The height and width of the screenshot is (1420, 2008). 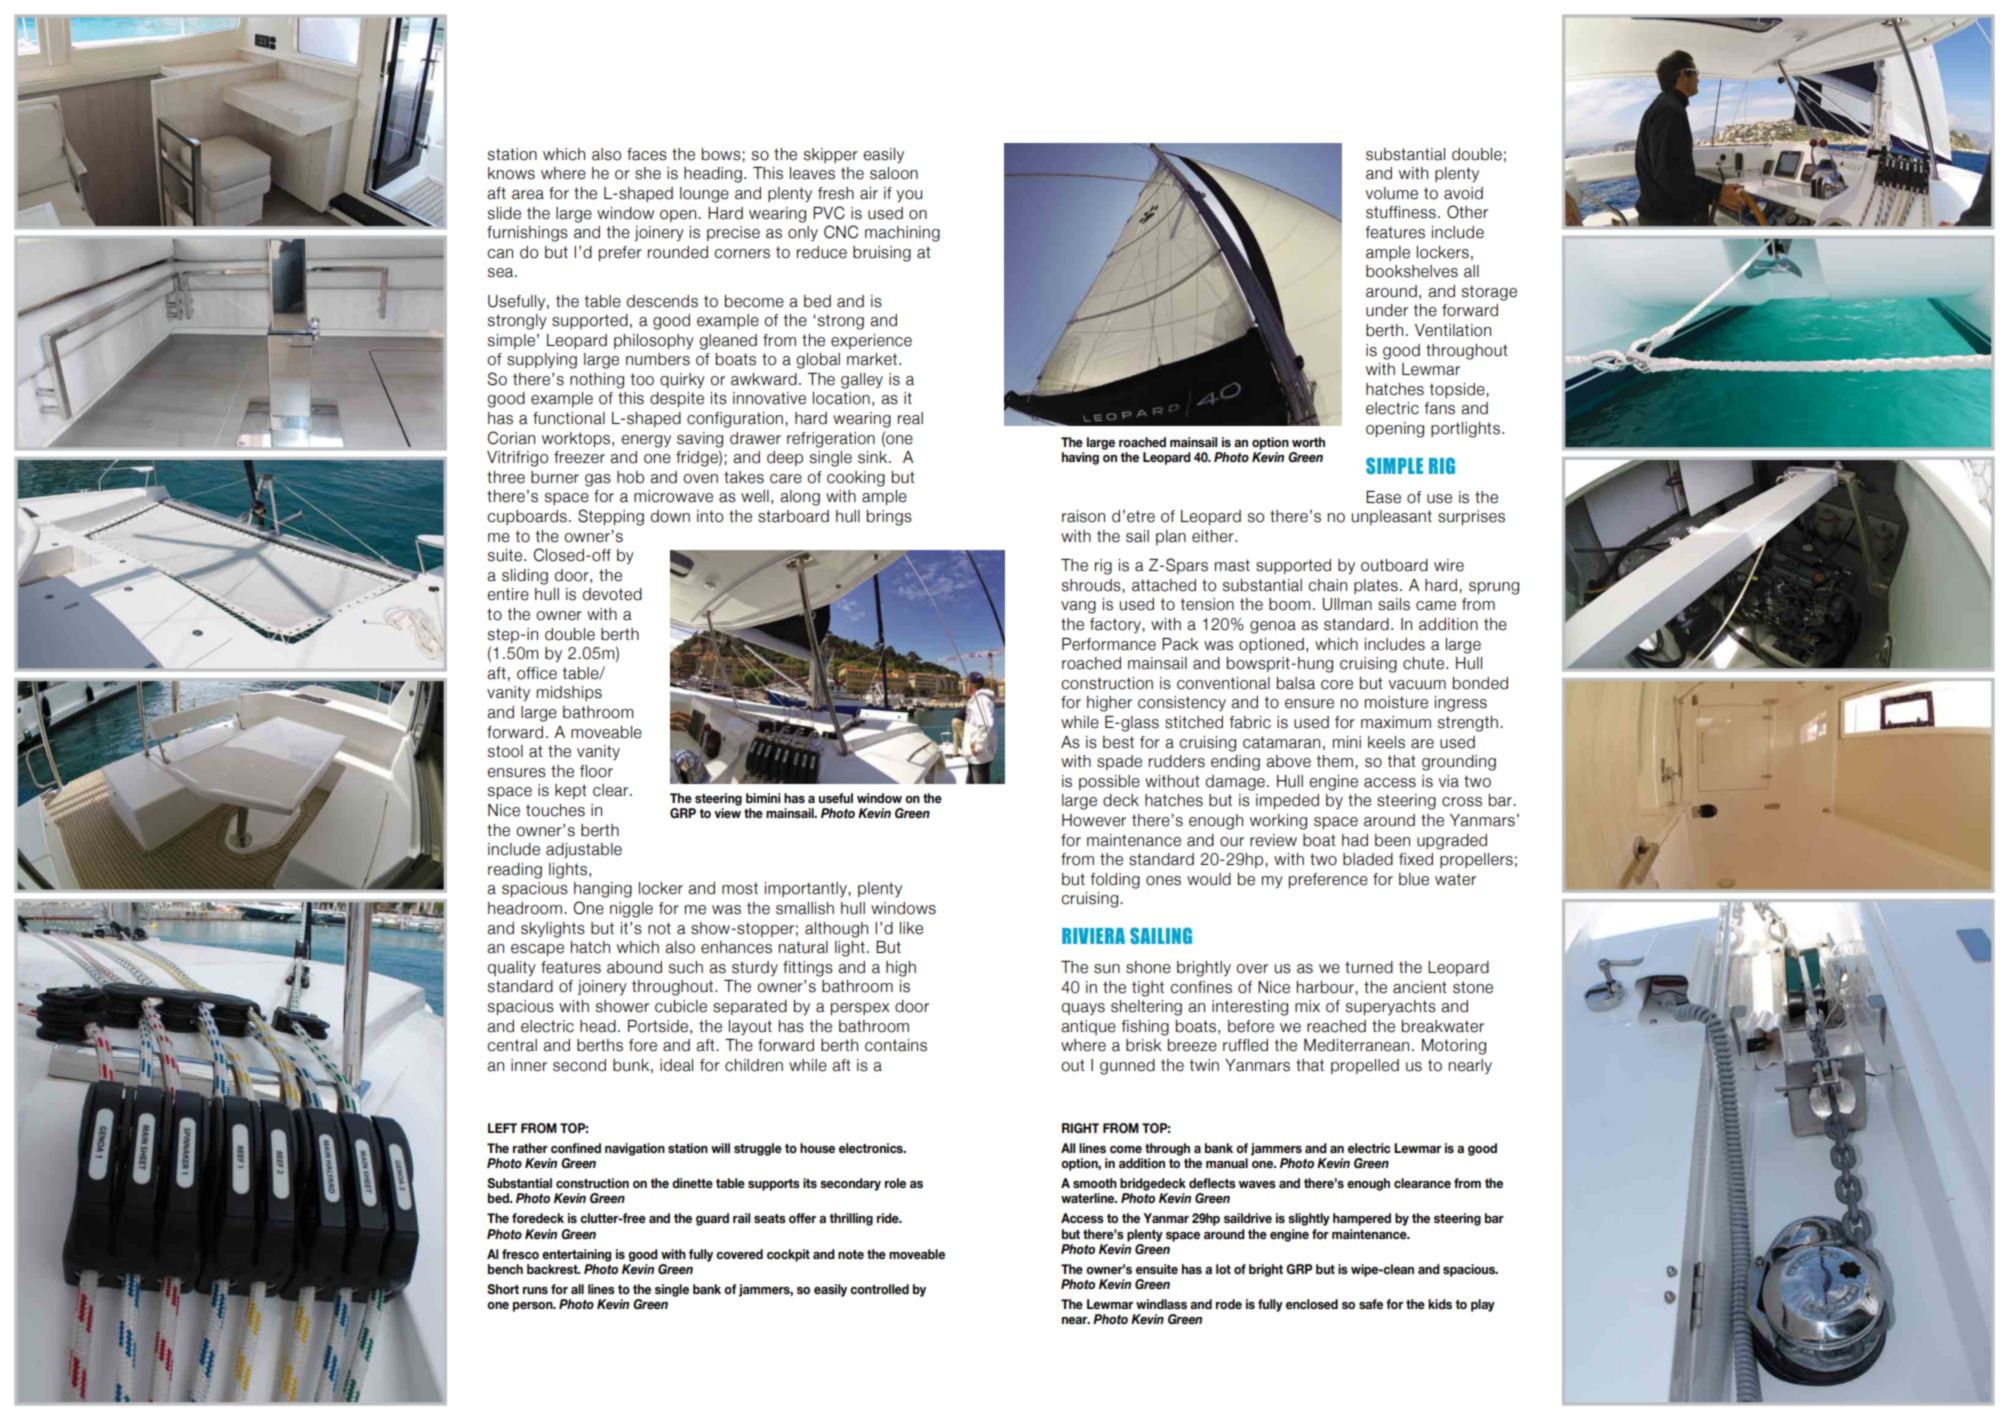 I want to click on faces, so click(x=647, y=154).
